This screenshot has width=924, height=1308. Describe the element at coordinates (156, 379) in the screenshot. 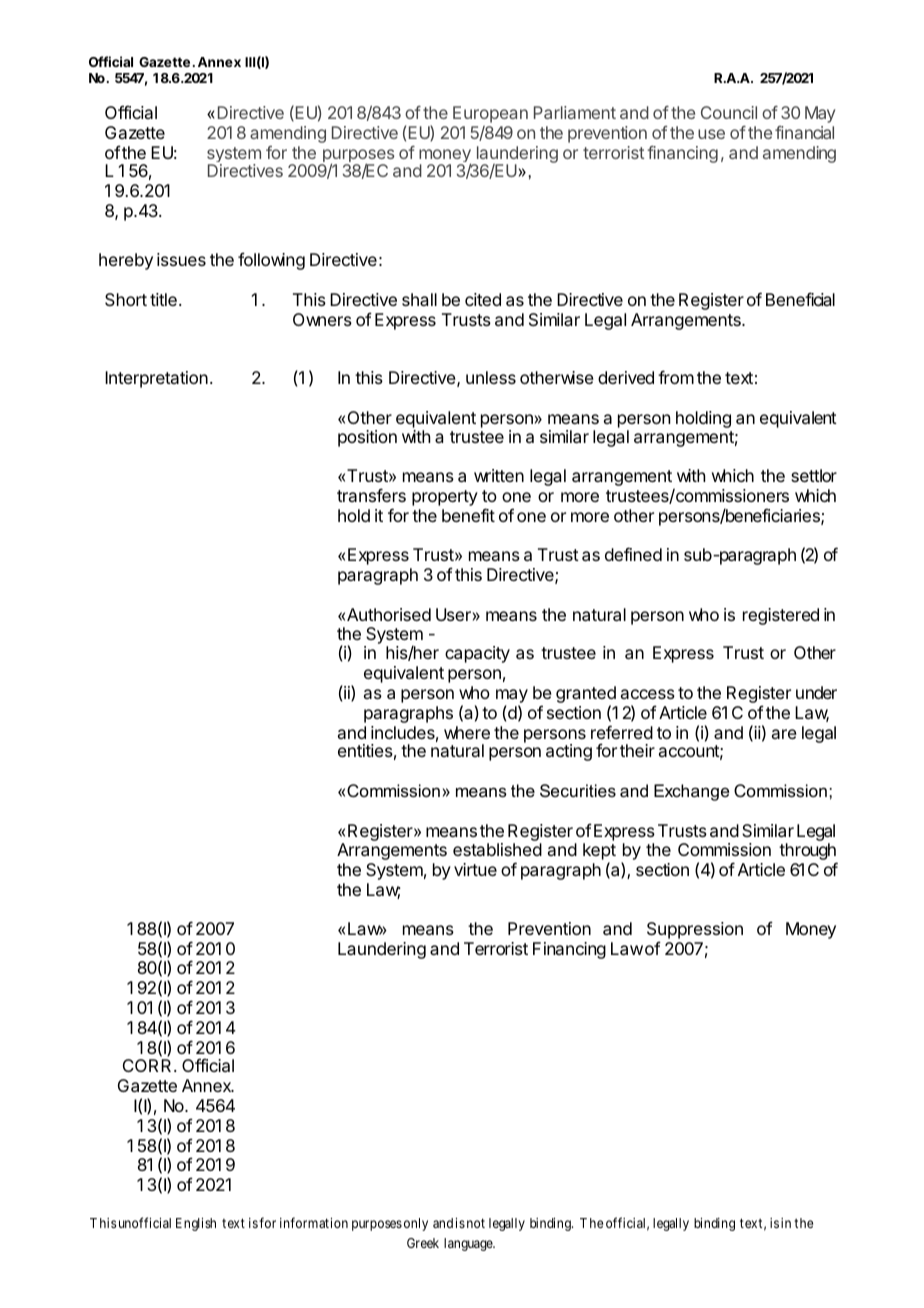

I see `Interpretation` at that location.
